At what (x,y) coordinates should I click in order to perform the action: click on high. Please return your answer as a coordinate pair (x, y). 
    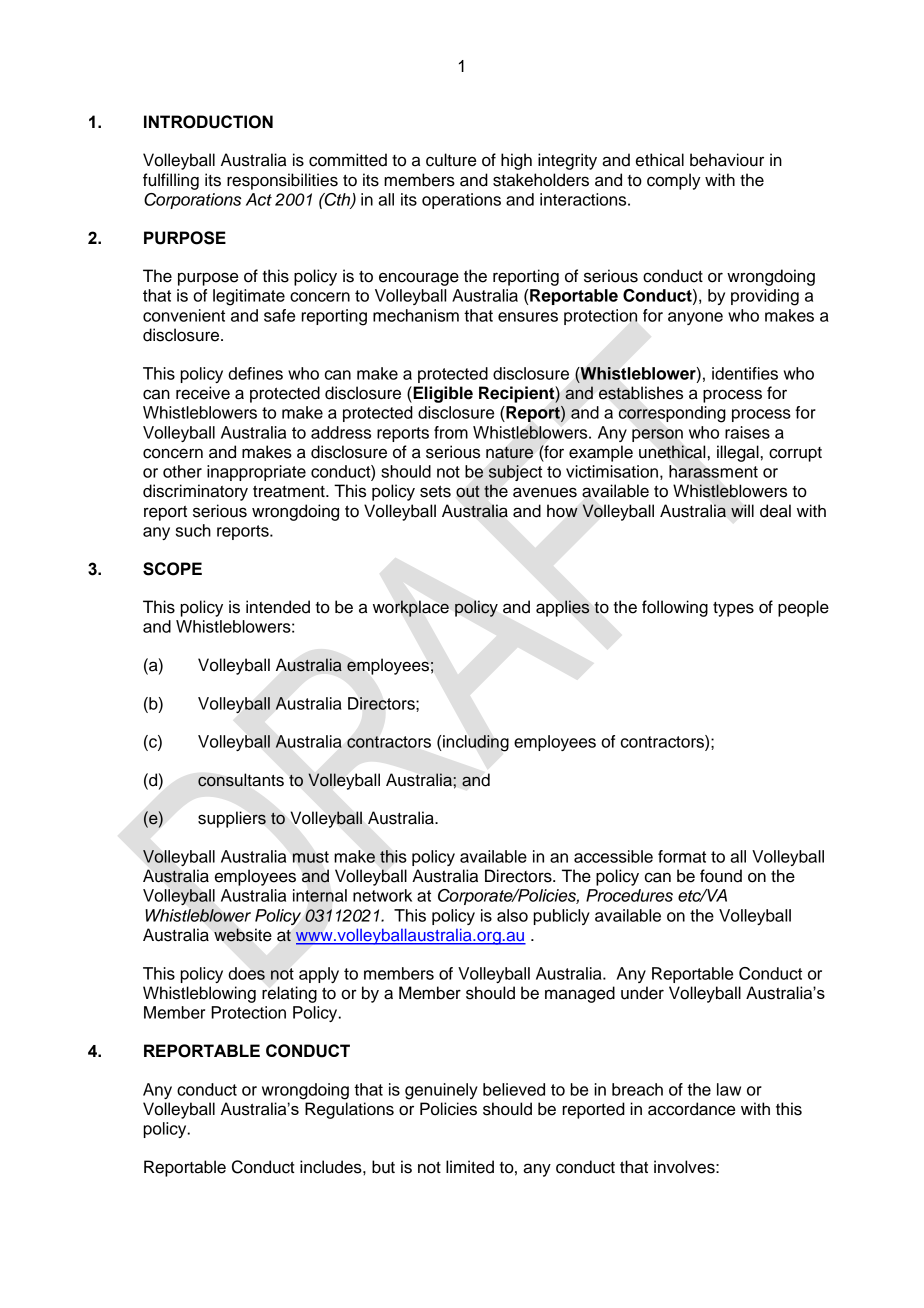
    Looking at the image, I should click on (516, 161).
